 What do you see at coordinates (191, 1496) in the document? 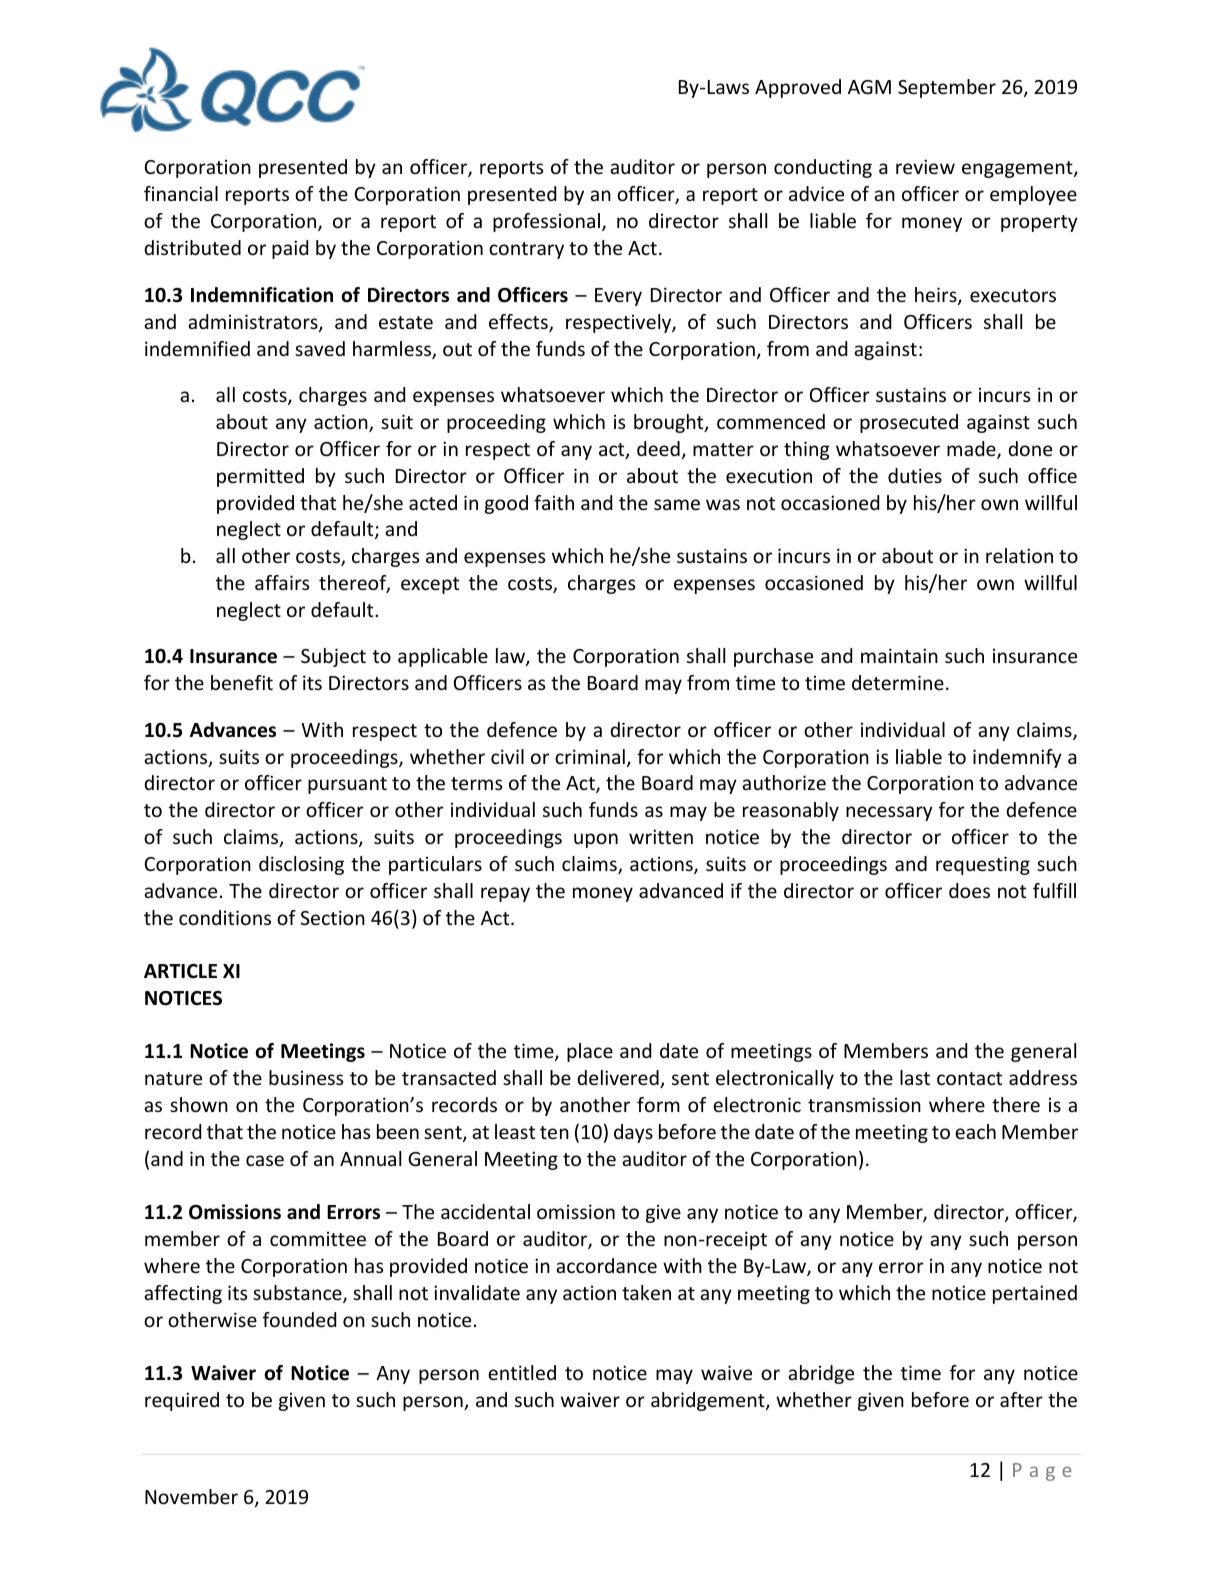
I see `November` at bounding box center [191, 1496].
